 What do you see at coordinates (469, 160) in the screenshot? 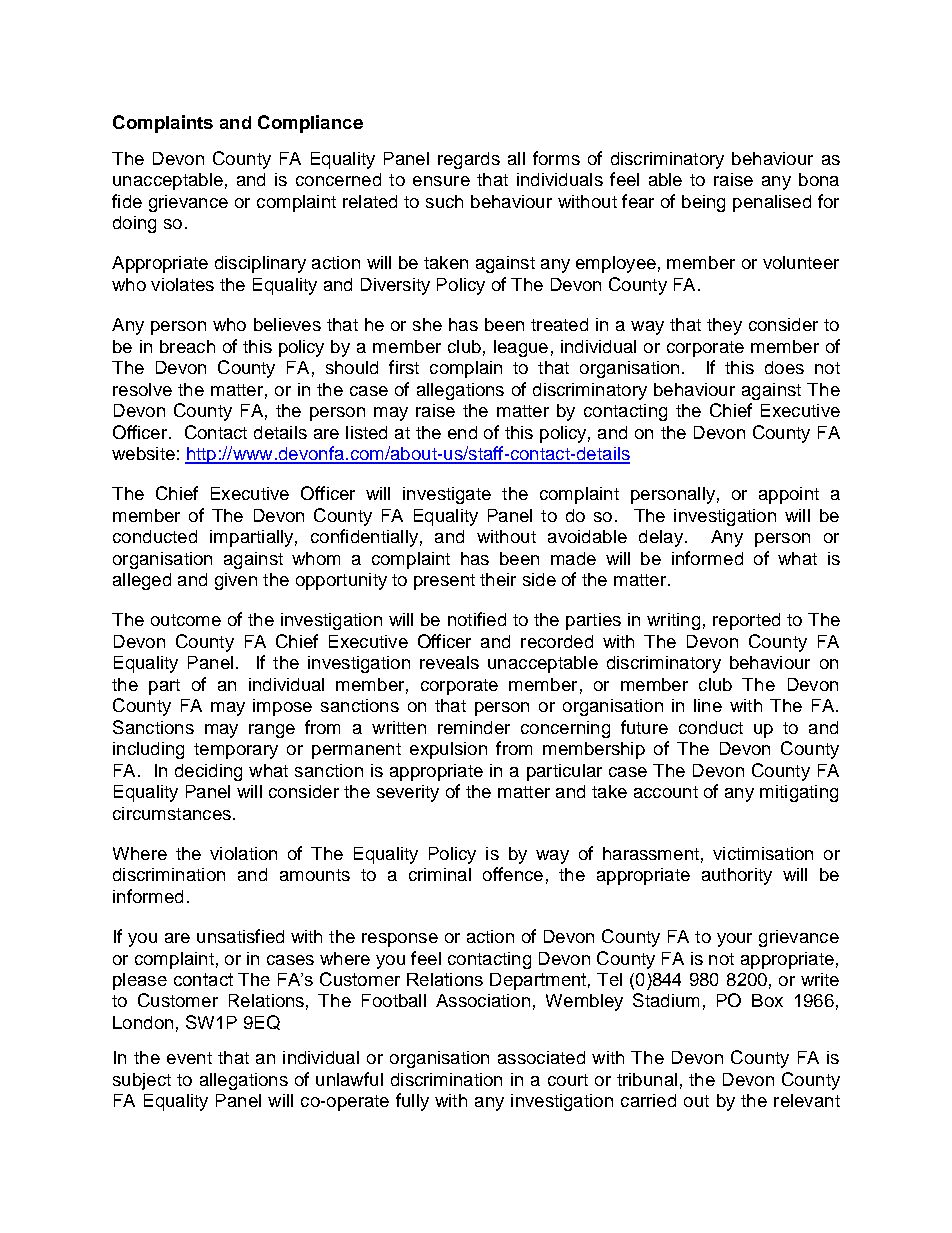
I see `regards` at bounding box center [469, 160].
